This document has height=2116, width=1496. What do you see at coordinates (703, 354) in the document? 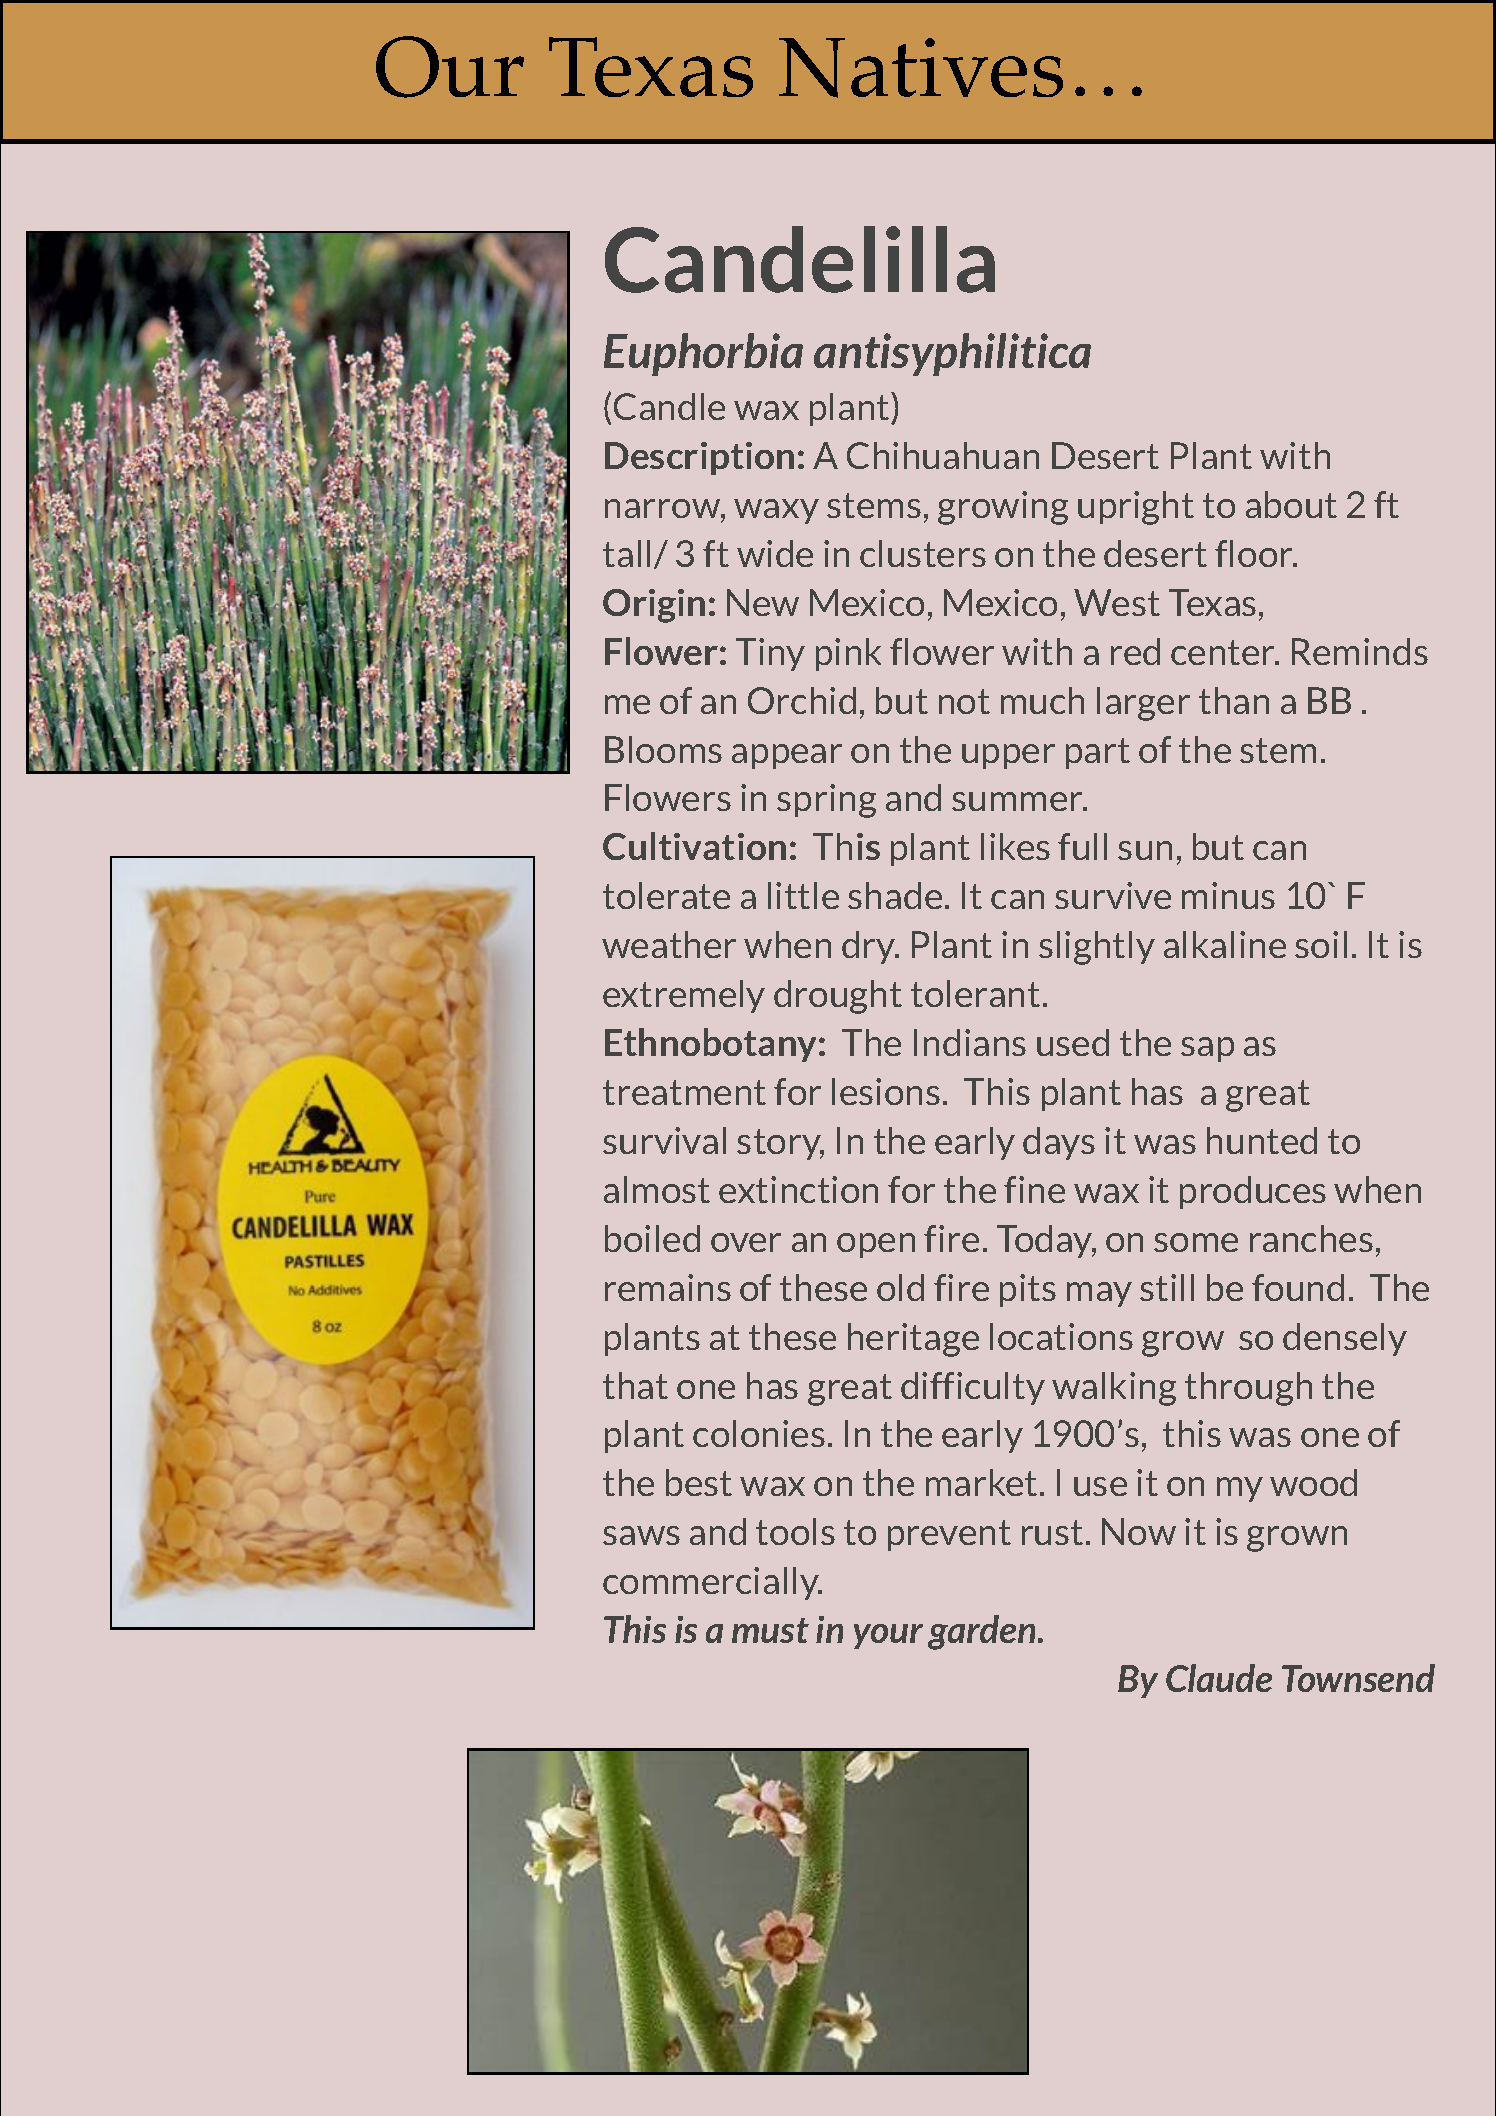
I see `Euphorbia` at bounding box center [703, 354].
